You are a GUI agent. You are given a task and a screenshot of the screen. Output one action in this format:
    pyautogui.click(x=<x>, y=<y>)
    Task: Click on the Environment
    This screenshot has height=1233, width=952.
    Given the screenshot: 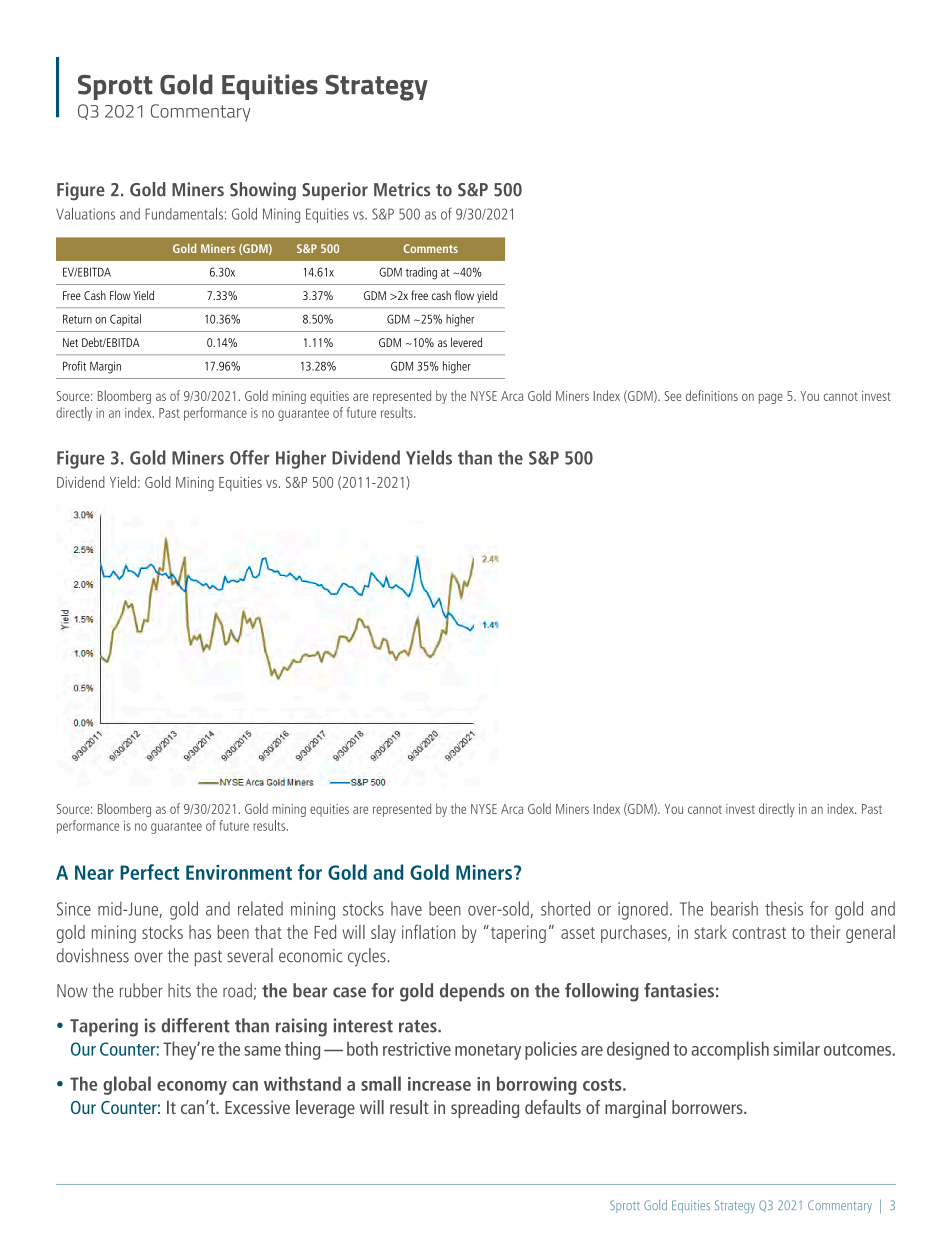 What is the action you would take?
    pyautogui.click(x=239, y=872)
